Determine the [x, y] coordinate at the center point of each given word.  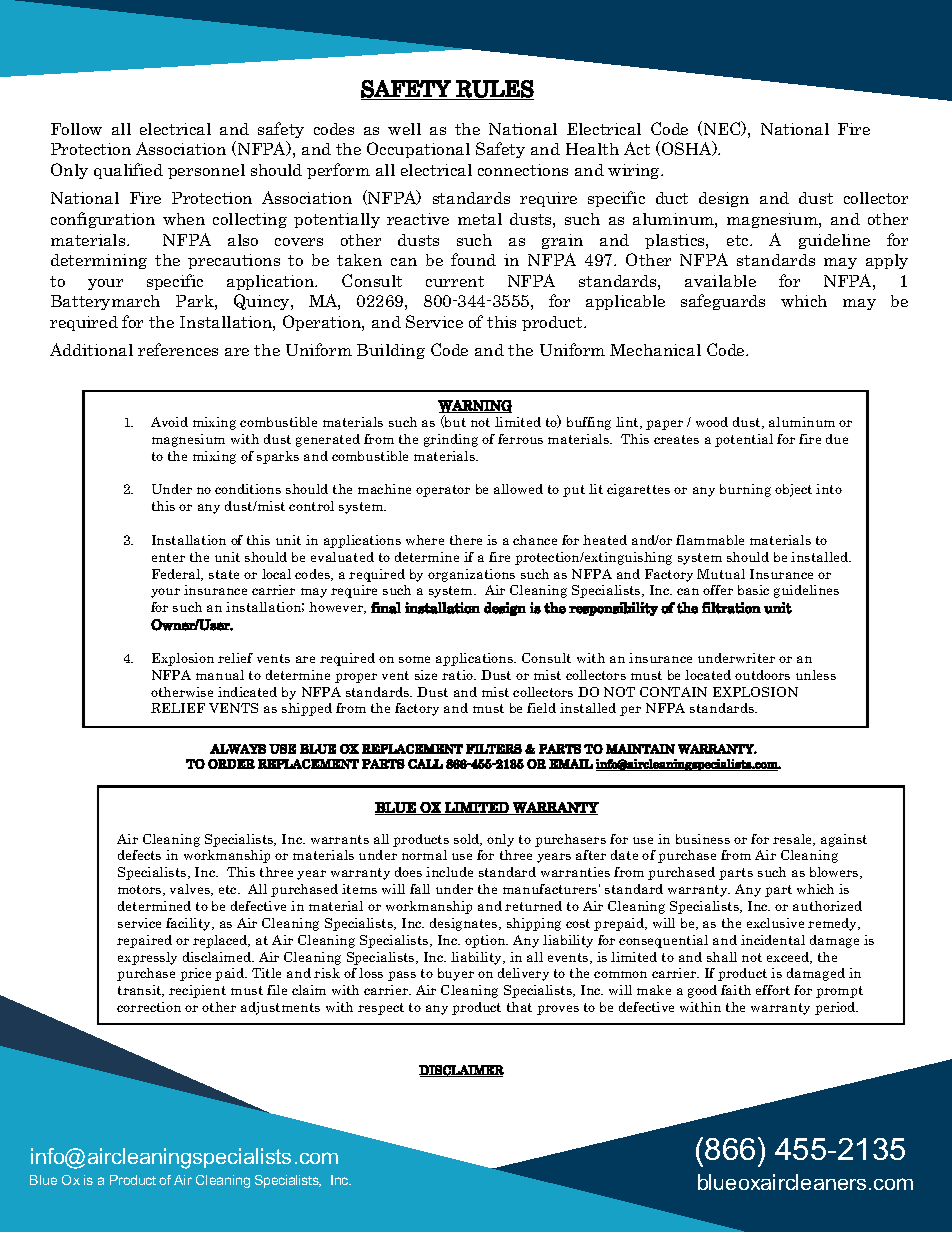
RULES [495, 89]
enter [168, 557]
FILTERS [494, 749]
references [178, 349]
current [455, 281]
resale [794, 840]
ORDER [231, 764]
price [195, 974]
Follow [76, 129]
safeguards [723, 302]
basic [753, 590]
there [466, 540]
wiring [635, 171]
